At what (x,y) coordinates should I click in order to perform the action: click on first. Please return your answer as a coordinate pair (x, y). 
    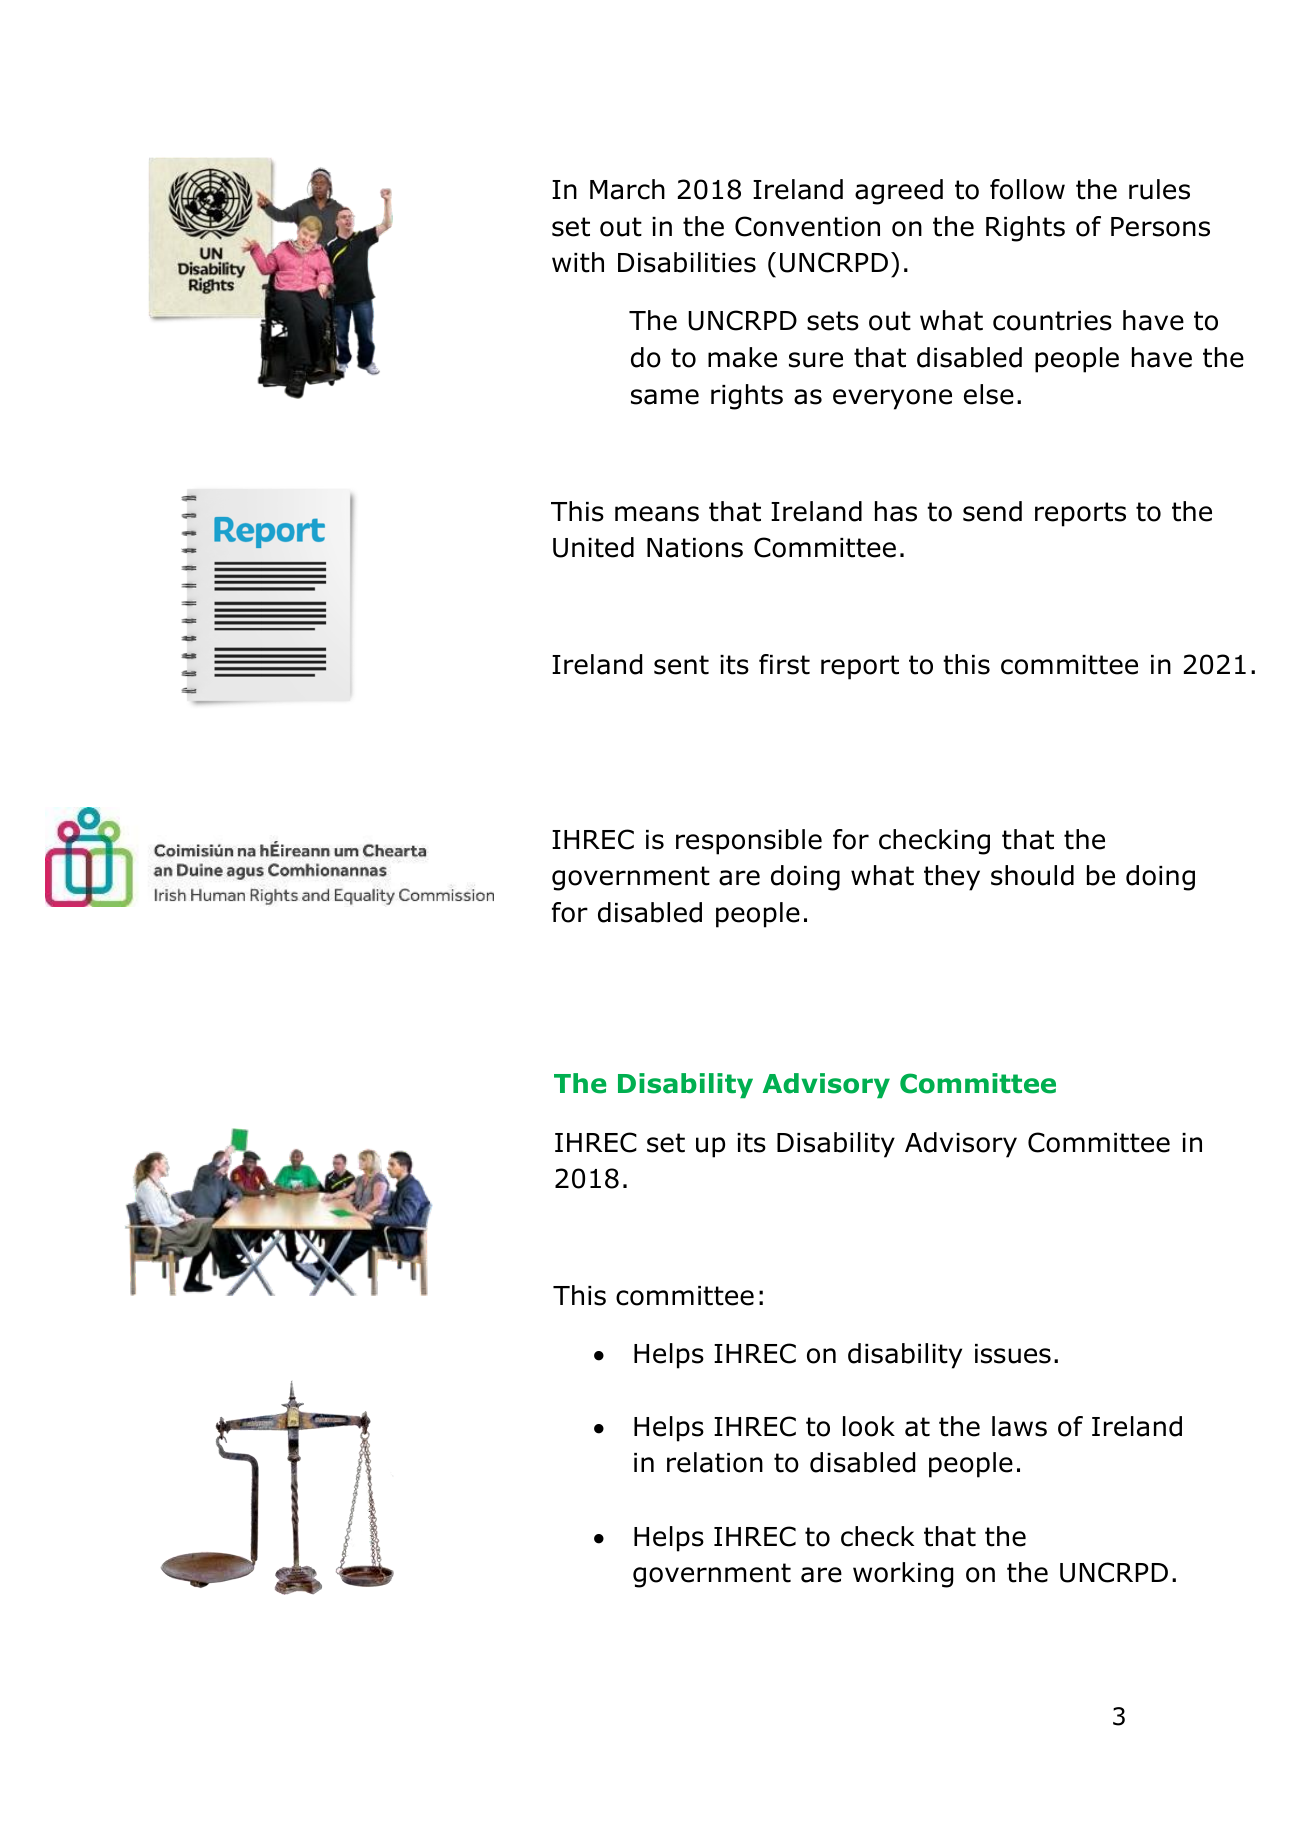
    Looking at the image, I should click on (784, 664).
